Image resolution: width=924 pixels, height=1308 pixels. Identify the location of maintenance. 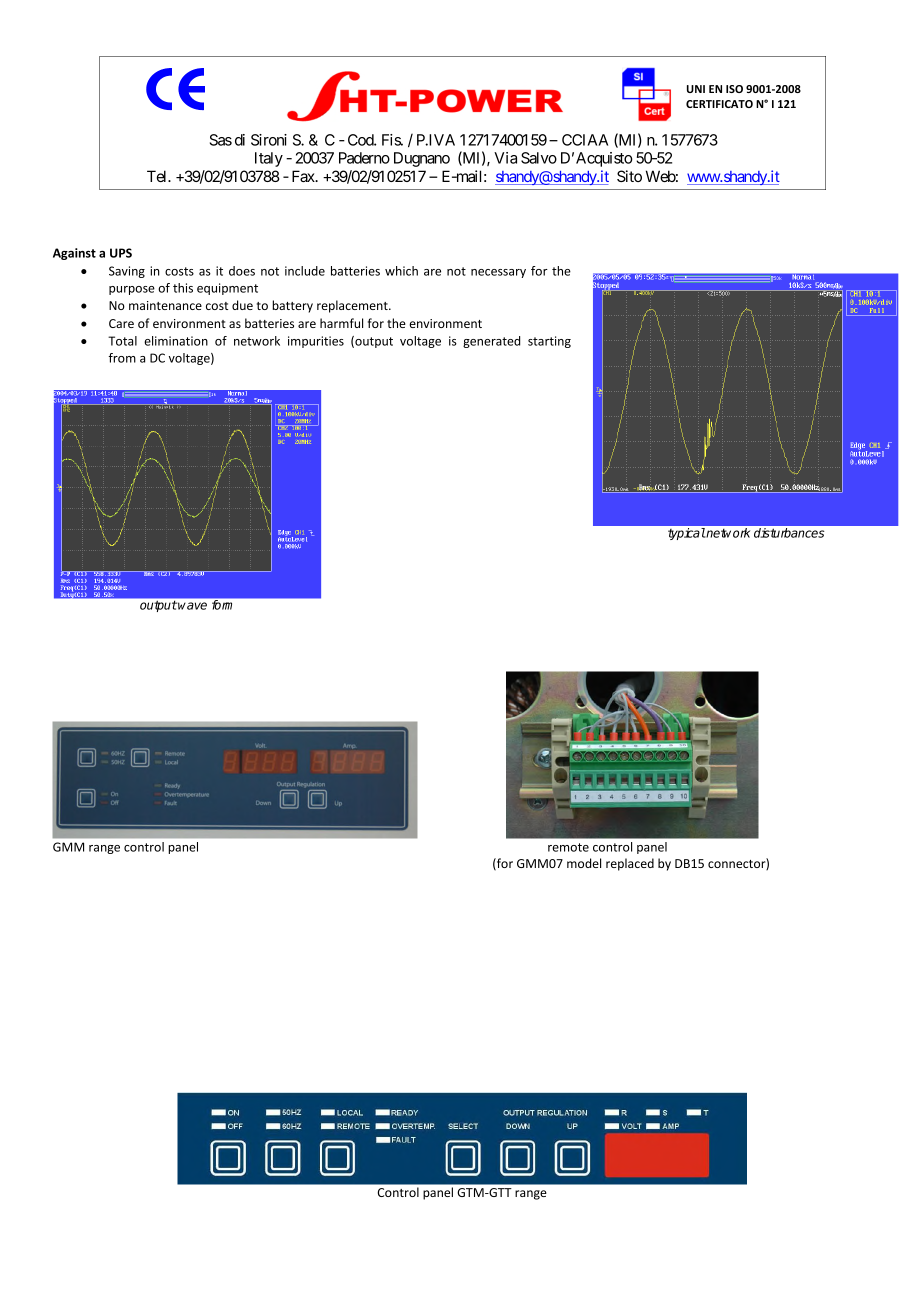
(165, 305).
